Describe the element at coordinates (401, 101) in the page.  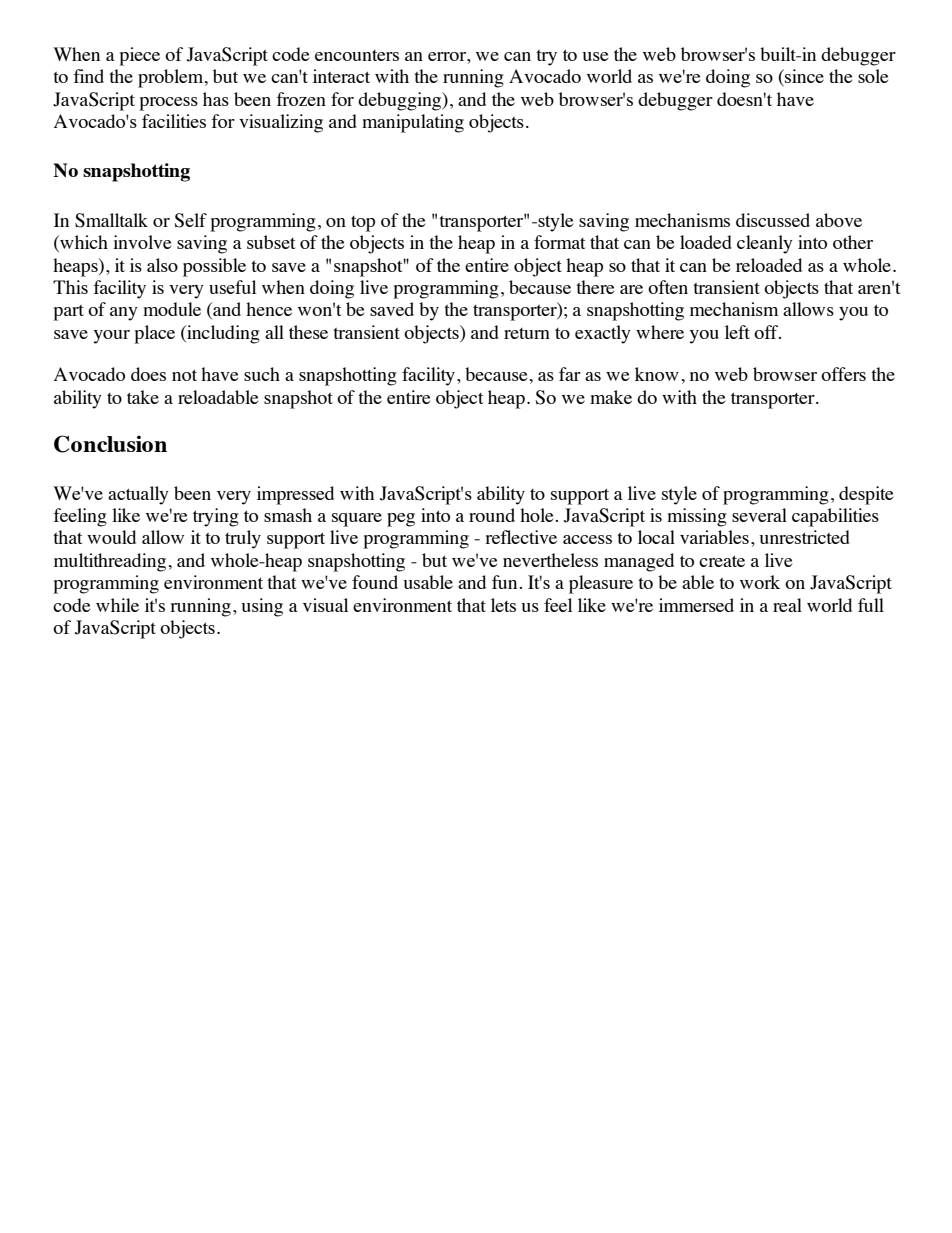
I see `debugging` at that location.
